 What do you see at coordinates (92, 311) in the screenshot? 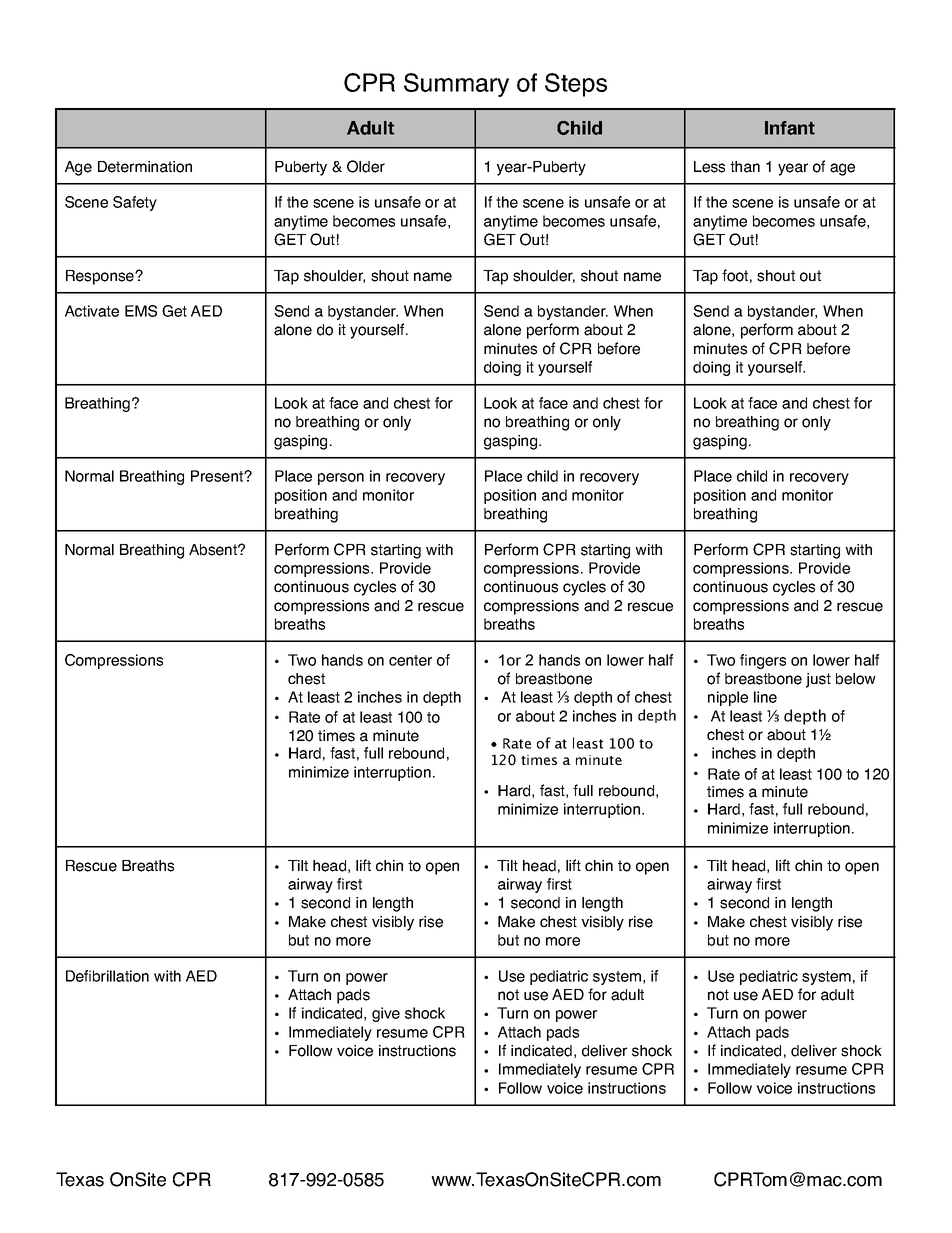
I see `Activate` at bounding box center [92, 311].
